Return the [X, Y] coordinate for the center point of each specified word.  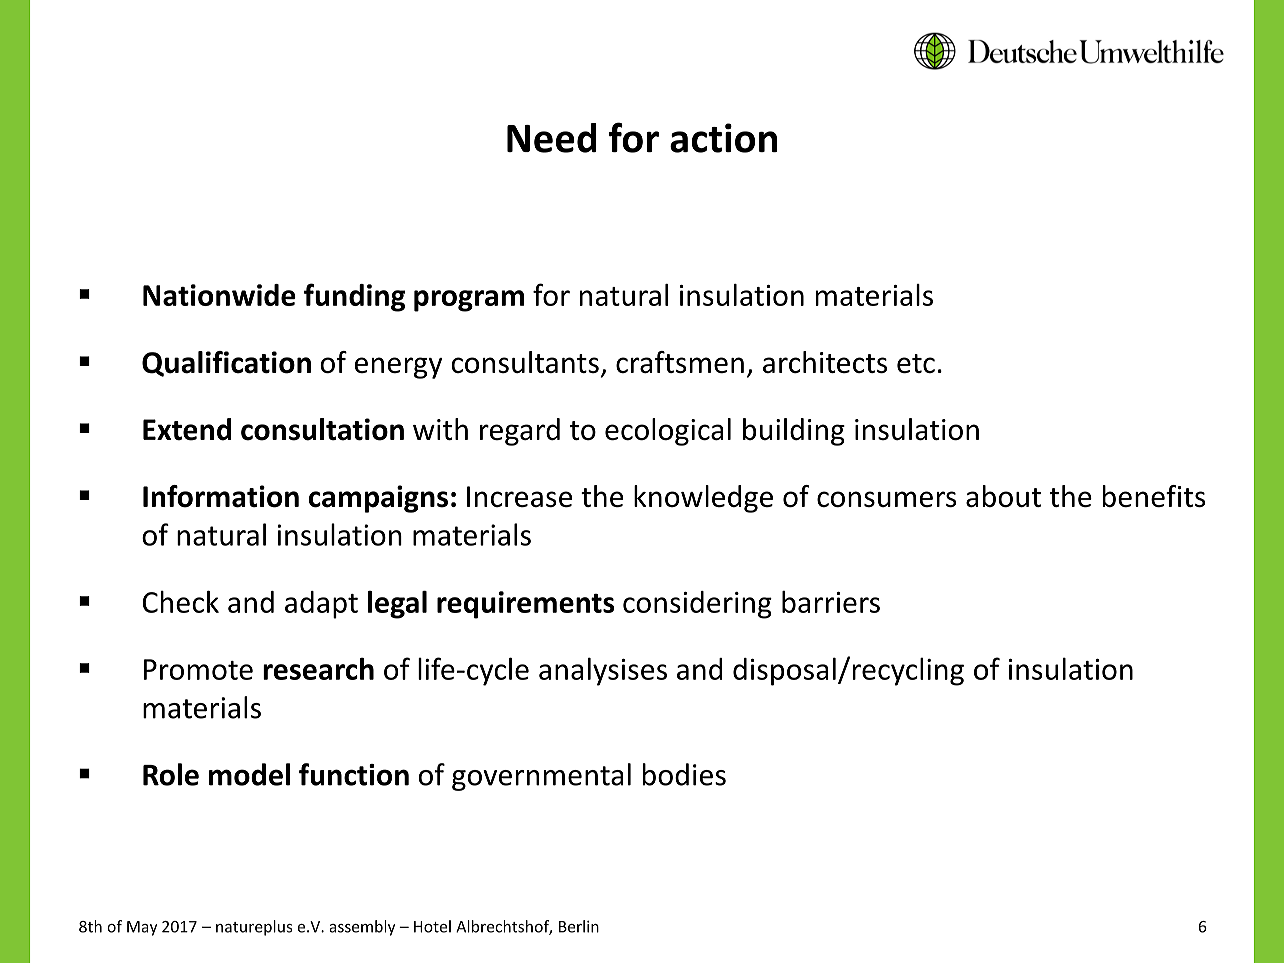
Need [552, 138]
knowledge [703, 499]
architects [825, 362]
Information [221, 496]
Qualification [226, 364]
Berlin [579, 926]
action [723, 138]
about [1003, 496]
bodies [684, 774]
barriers [831, 602]
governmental [541, 777]
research [318, 669]
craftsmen [680, 362]
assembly [362, 928]
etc [916, 363]
